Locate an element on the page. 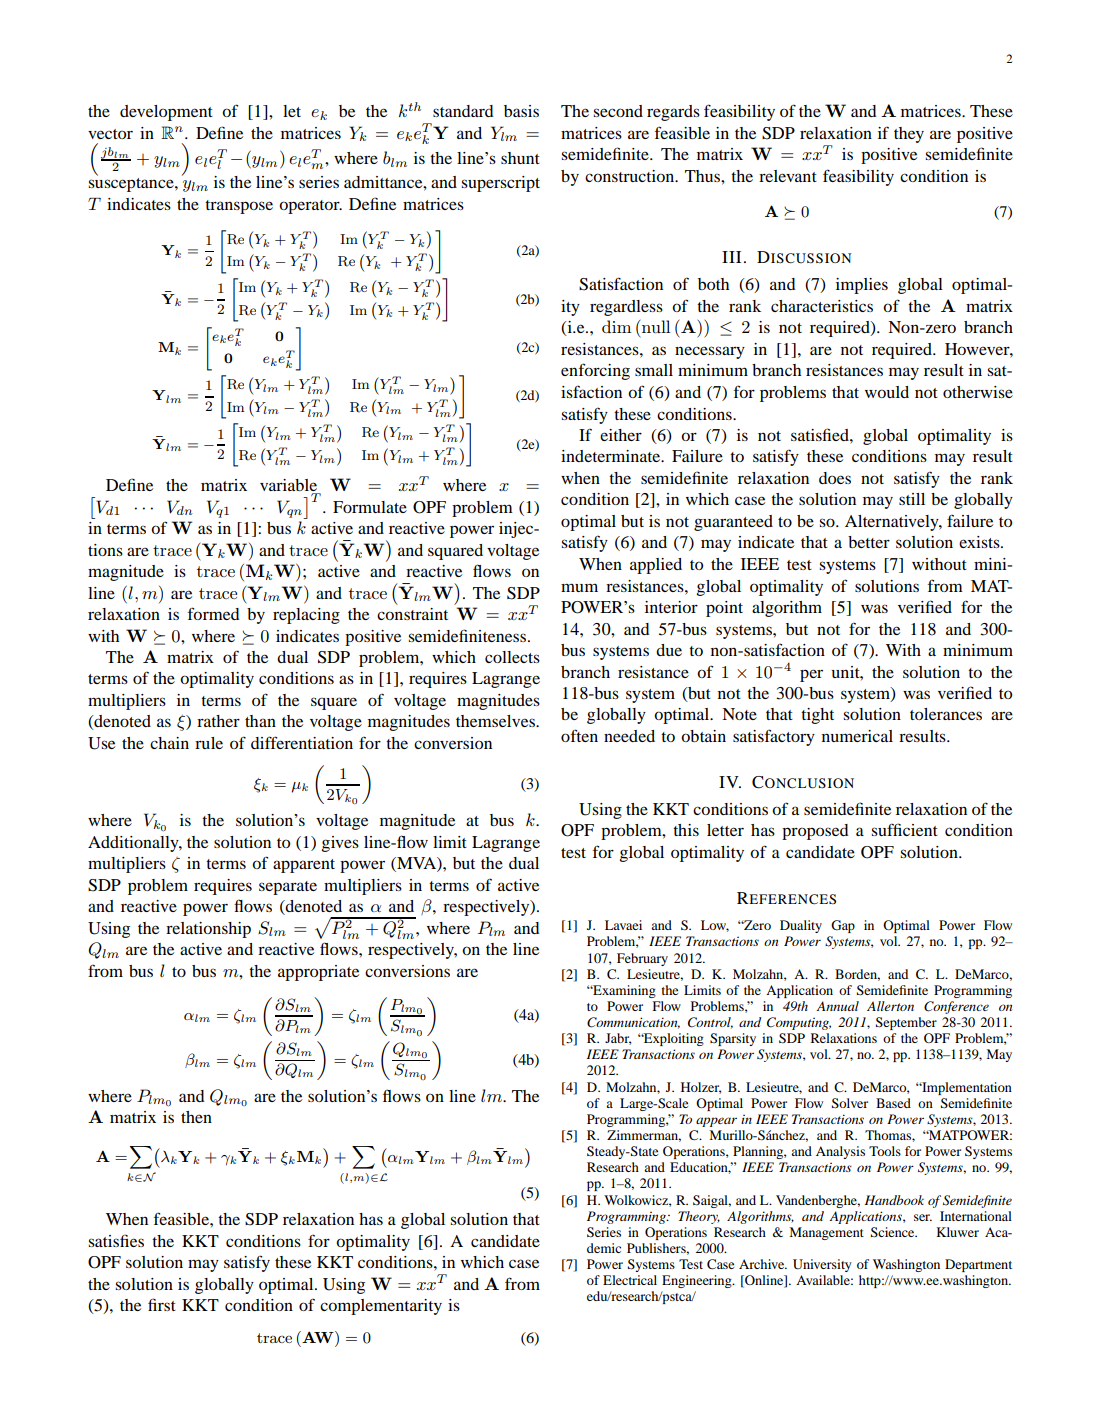  development is located at coordinates (166, 113).
